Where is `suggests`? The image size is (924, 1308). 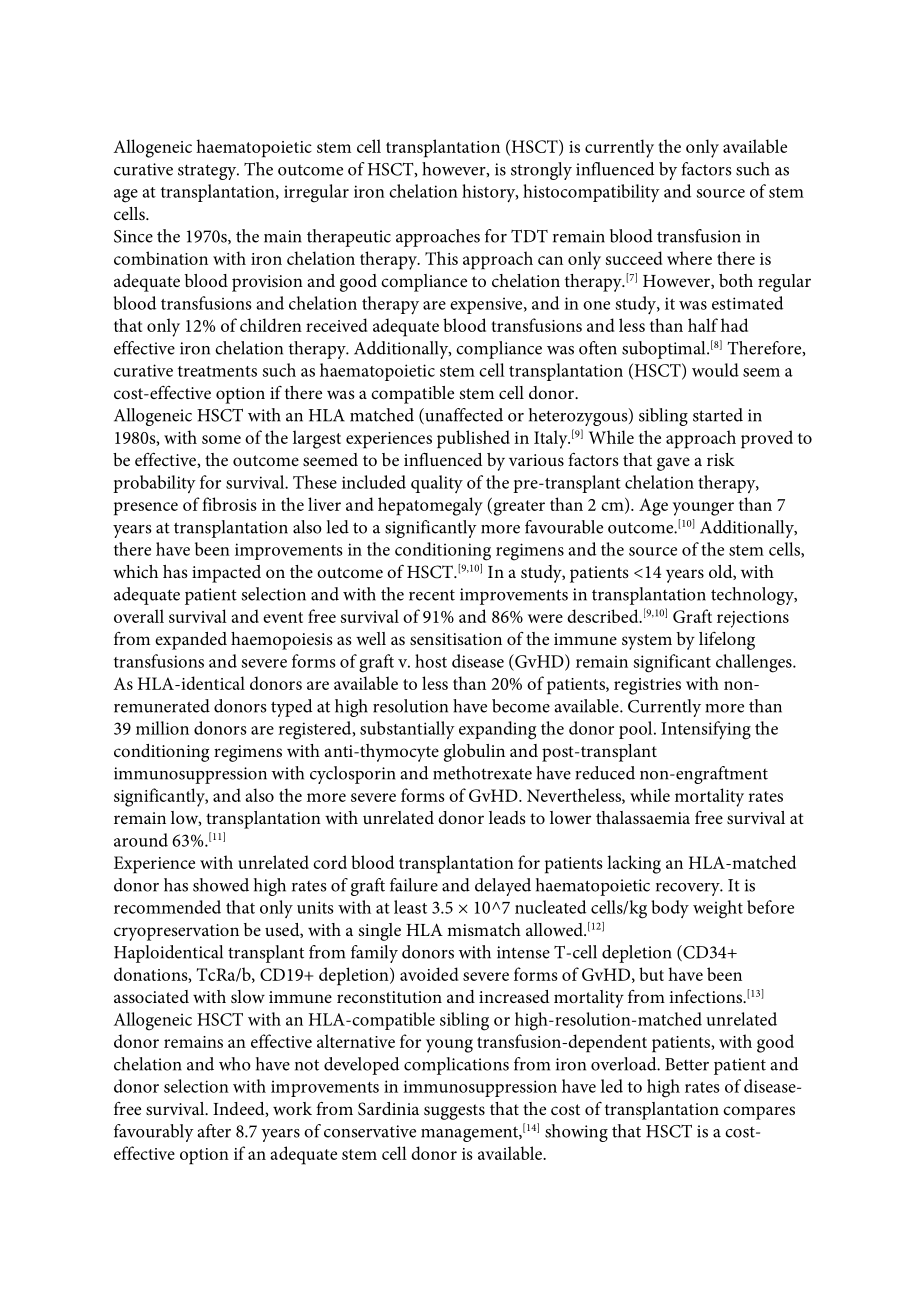
suggests is located at coordinates (454, 1112).
